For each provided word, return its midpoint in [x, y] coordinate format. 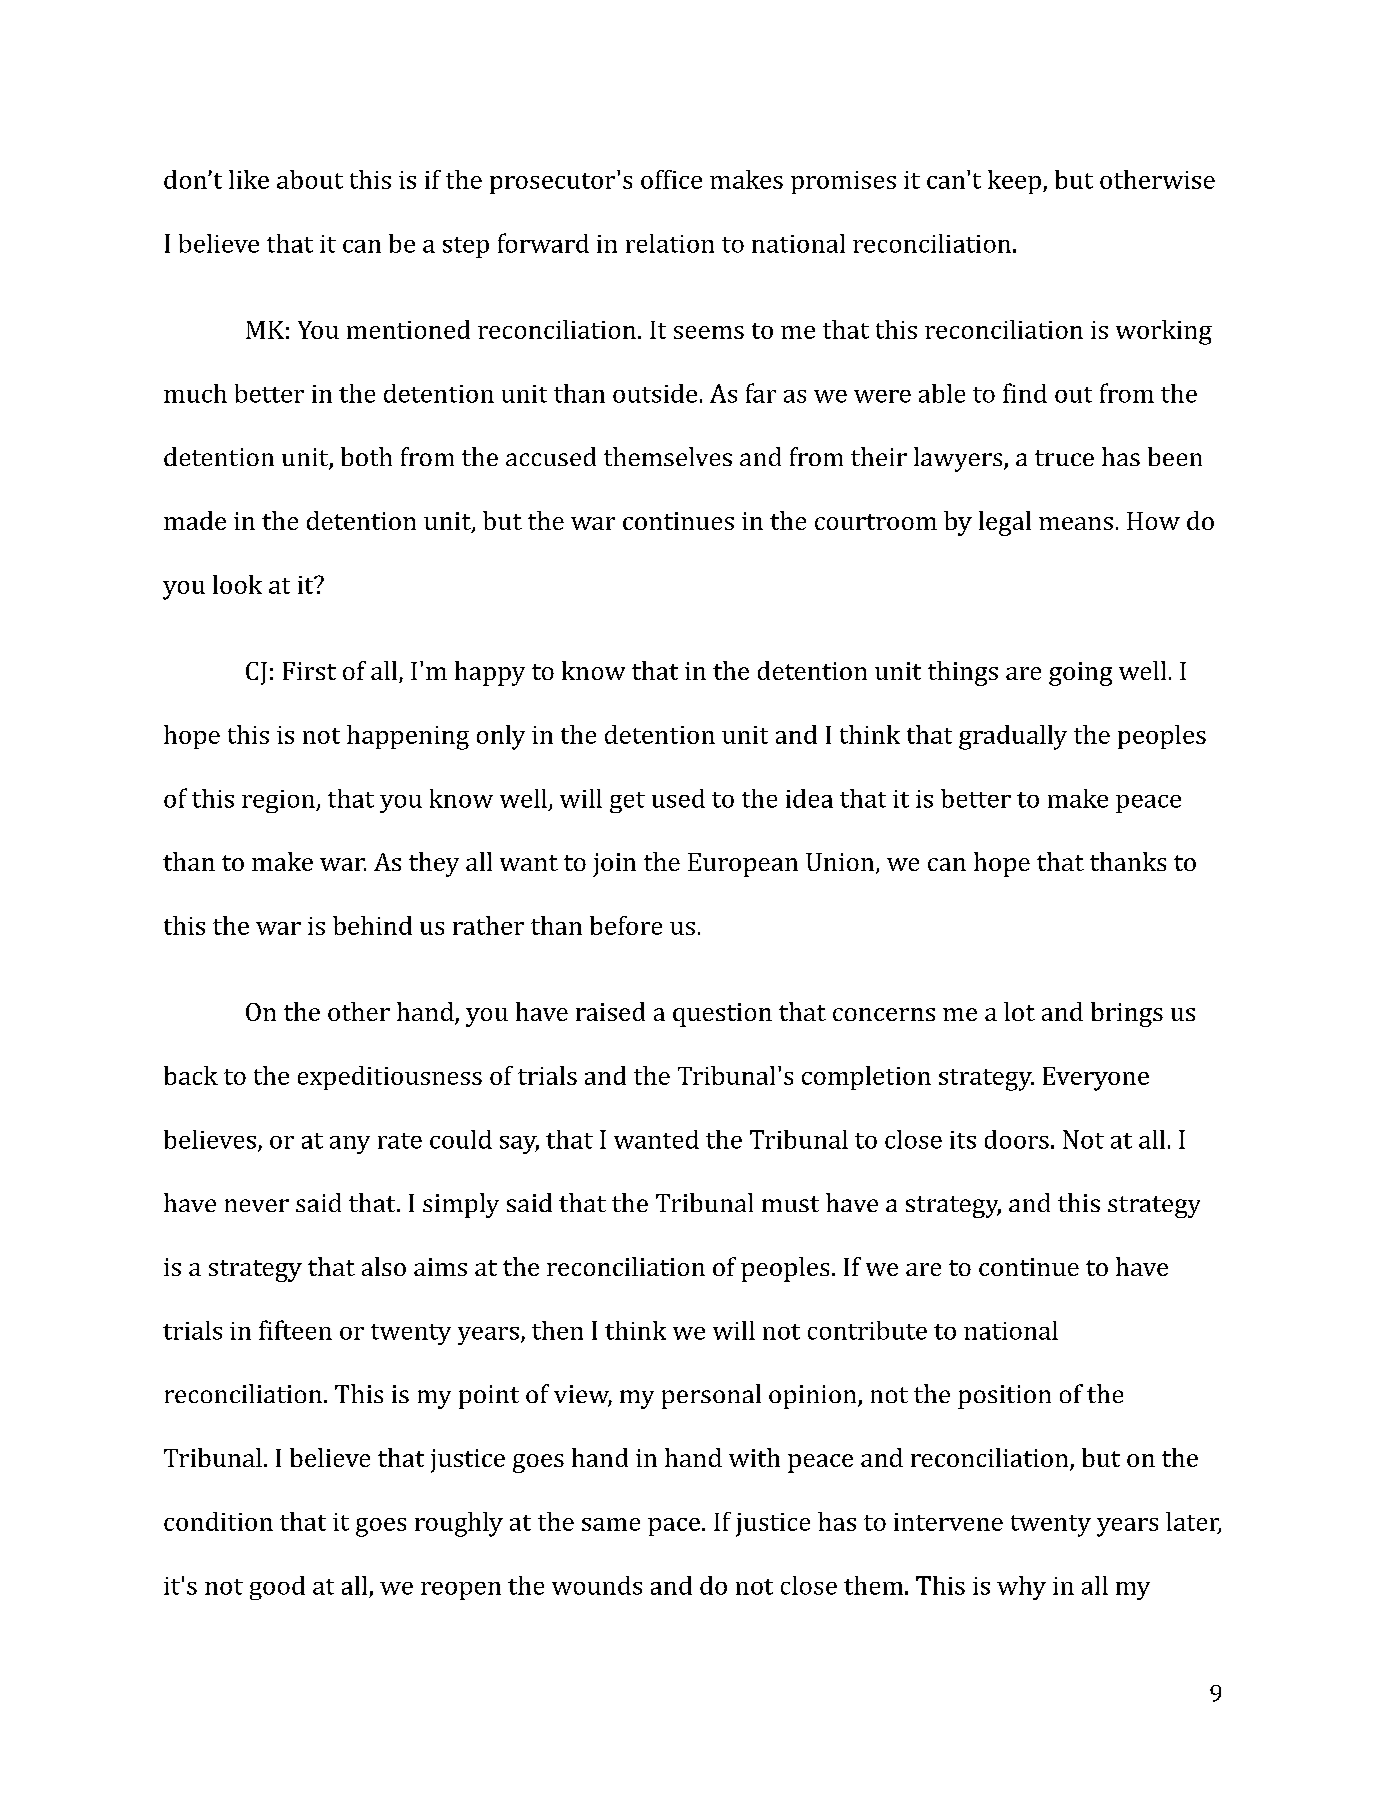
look [237, 584]
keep [1014, 182]
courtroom [876, 522]
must [790, 1204]
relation [670, 243]
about [310, 179]
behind [372, 925]
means [1076, 523]
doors [1017, 1139]
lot [1019, 1011]
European [743, 865]
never [257, 1205]
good [277, 1588]
